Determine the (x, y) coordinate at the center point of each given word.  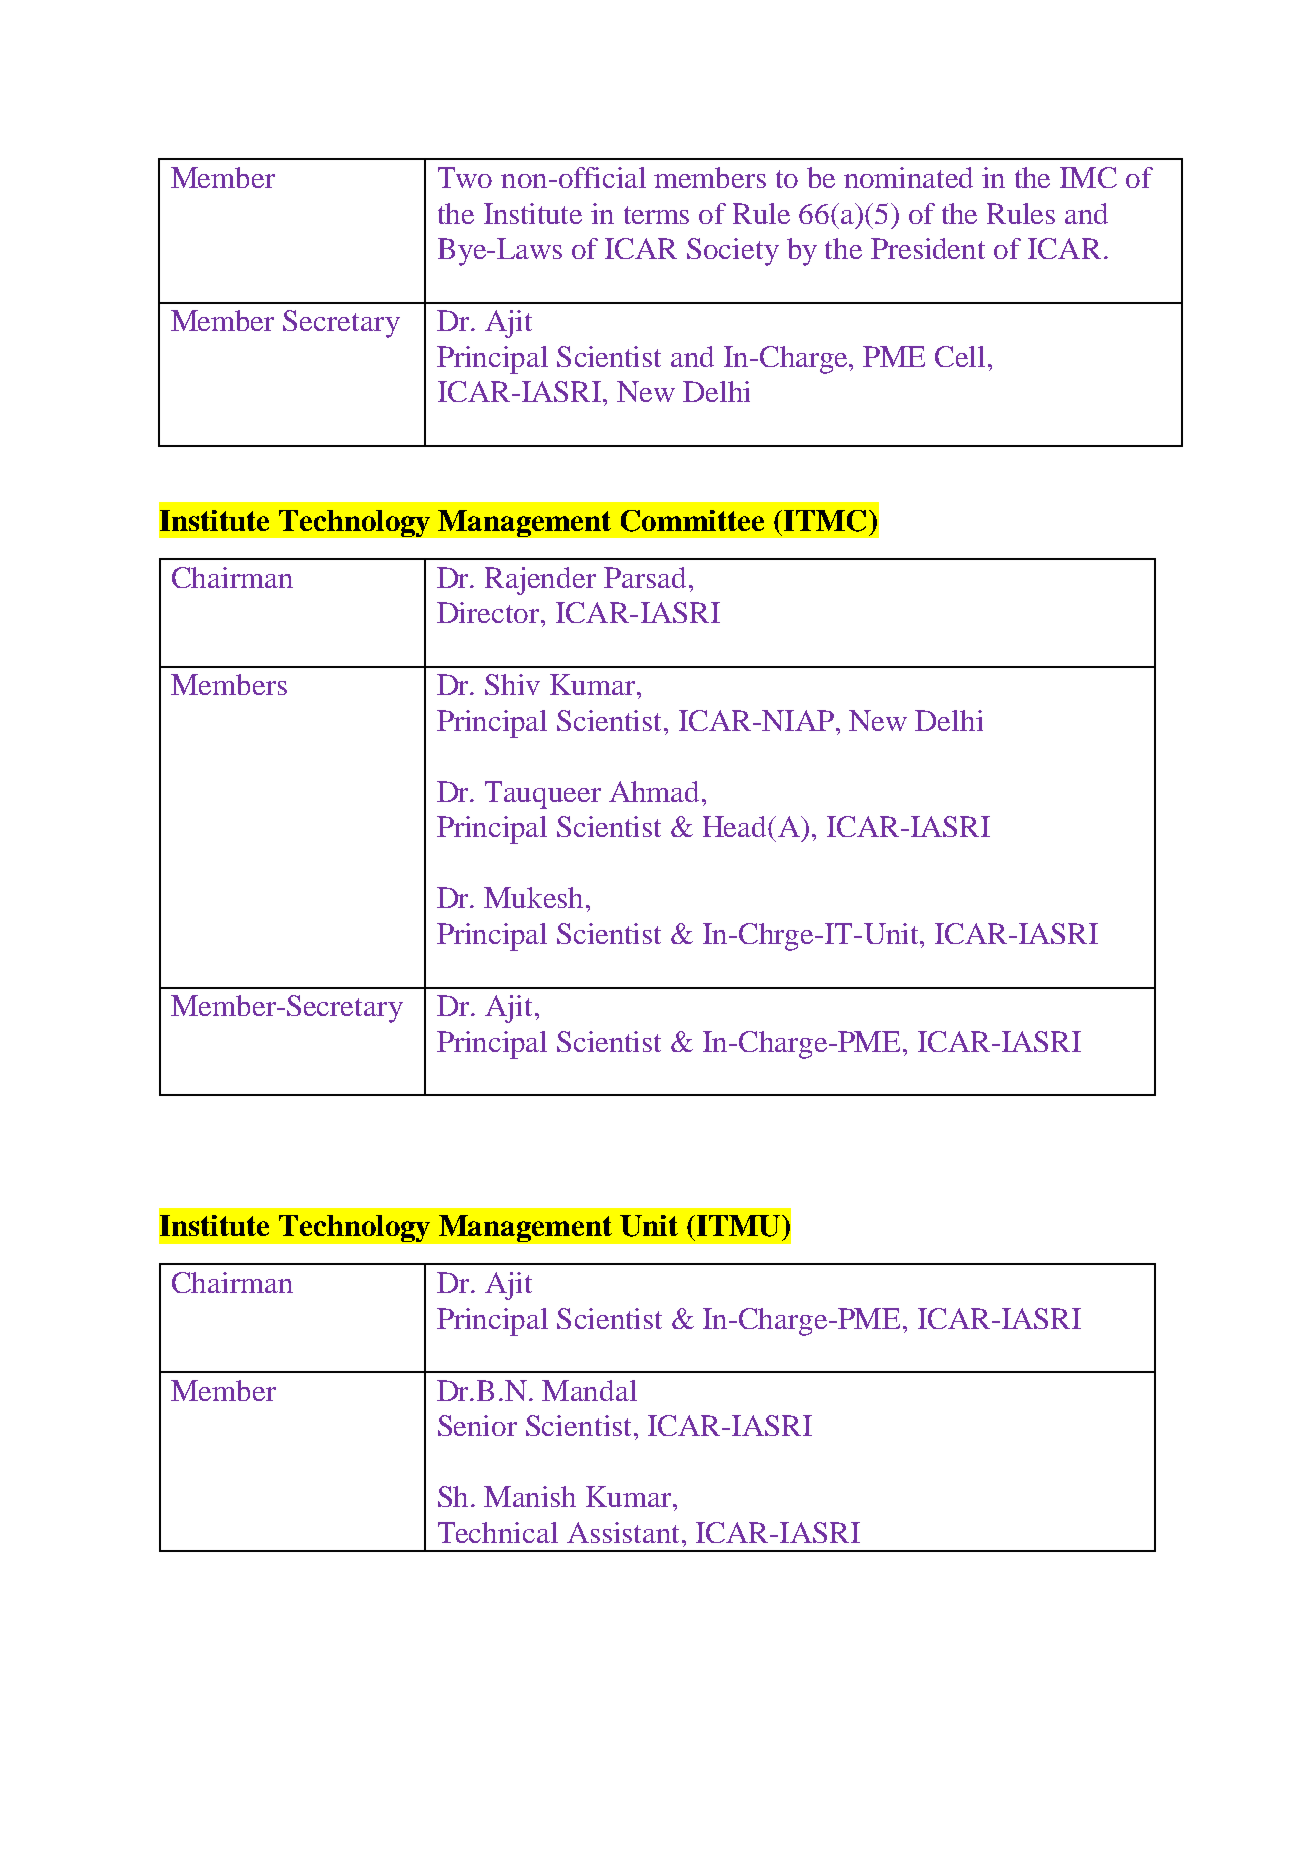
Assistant (623, 1532)
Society (733, 252)
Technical (498, 1532)
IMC (1088, 177)
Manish (530, 1496)
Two (465, 177)
